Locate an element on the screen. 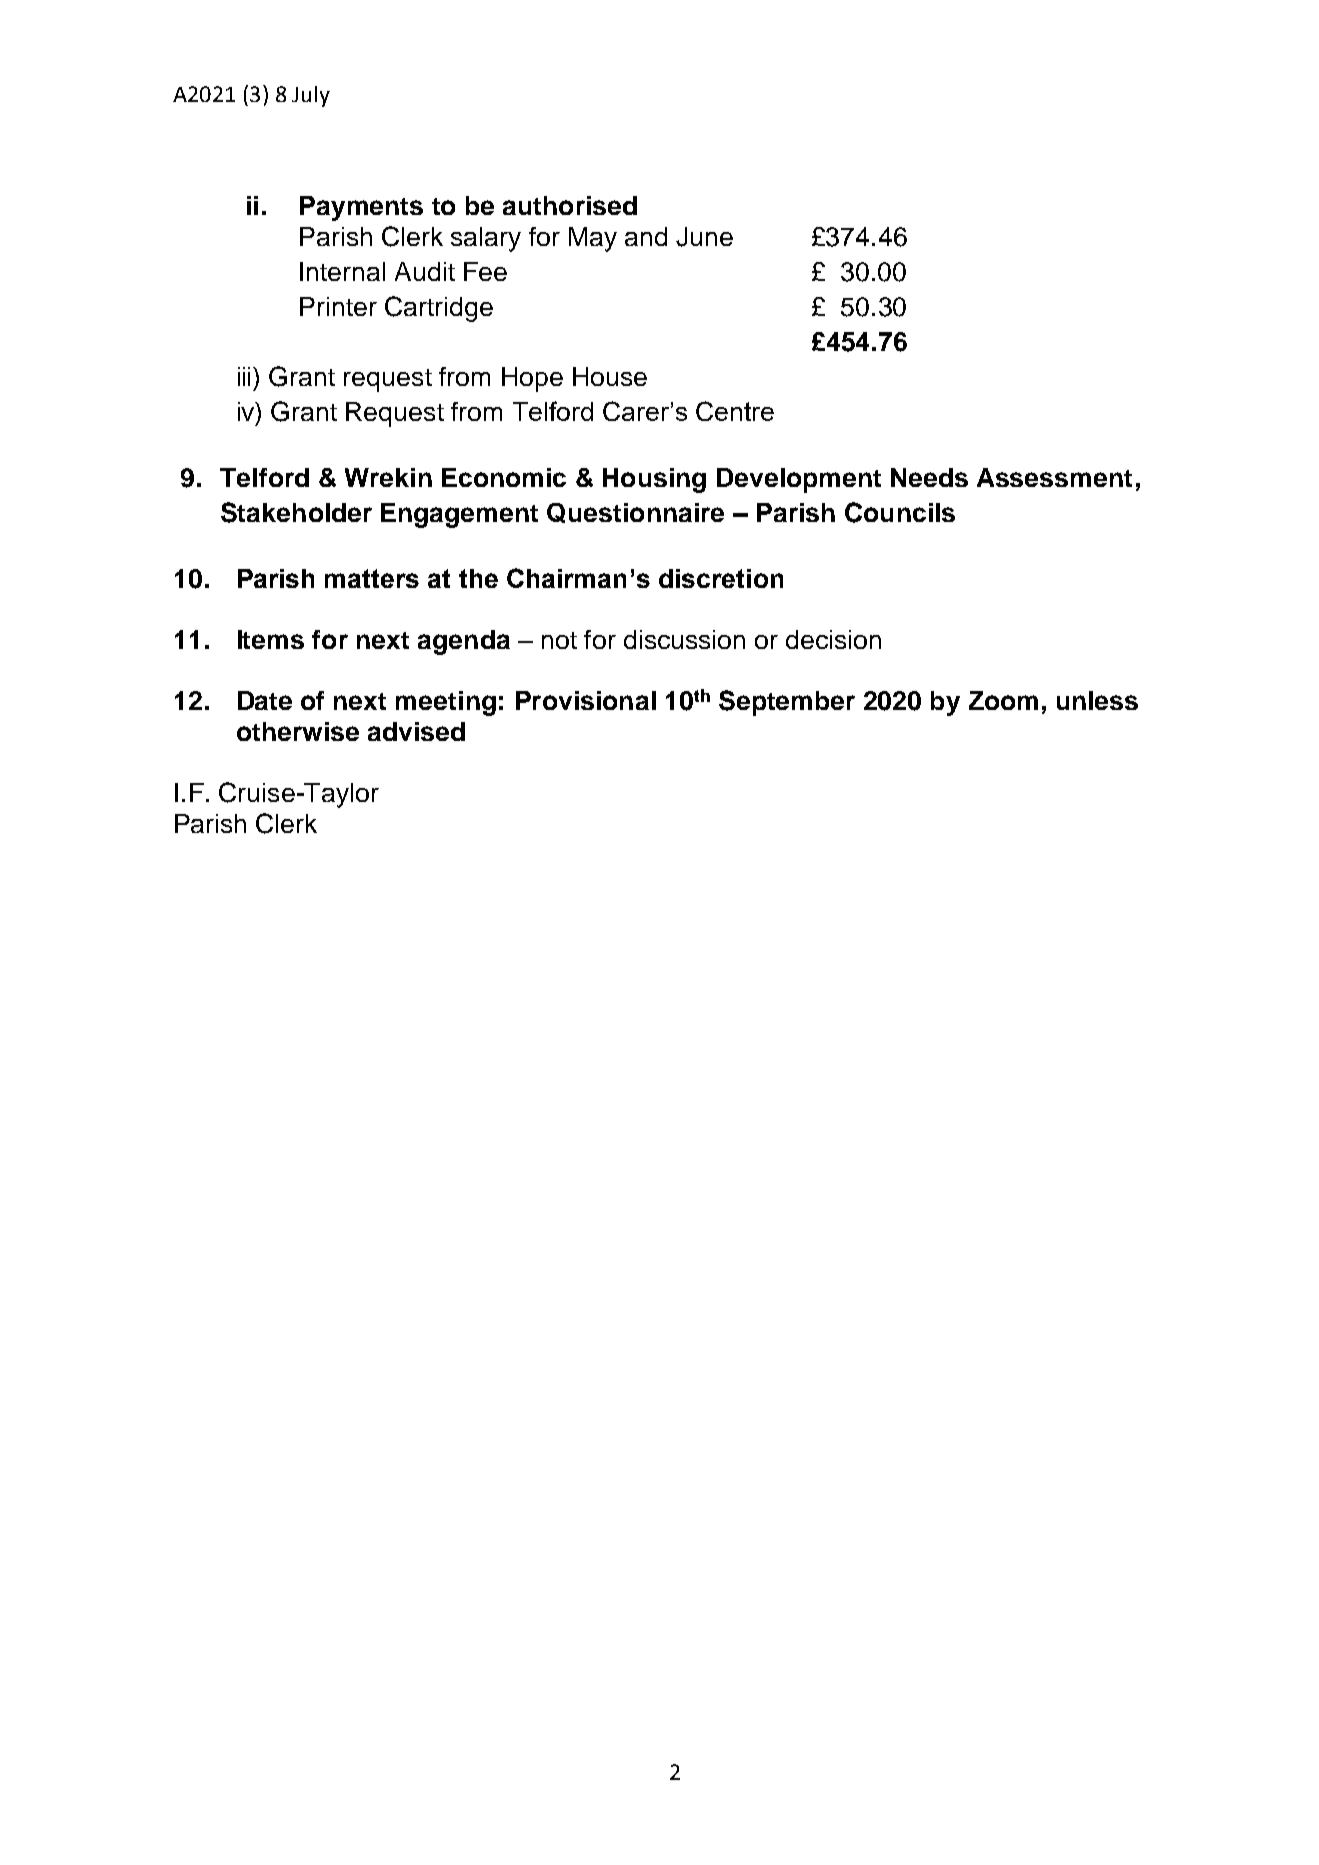 This screenshot has width=1319, height=1865. Provisional is located at coordinates (586, 700).
